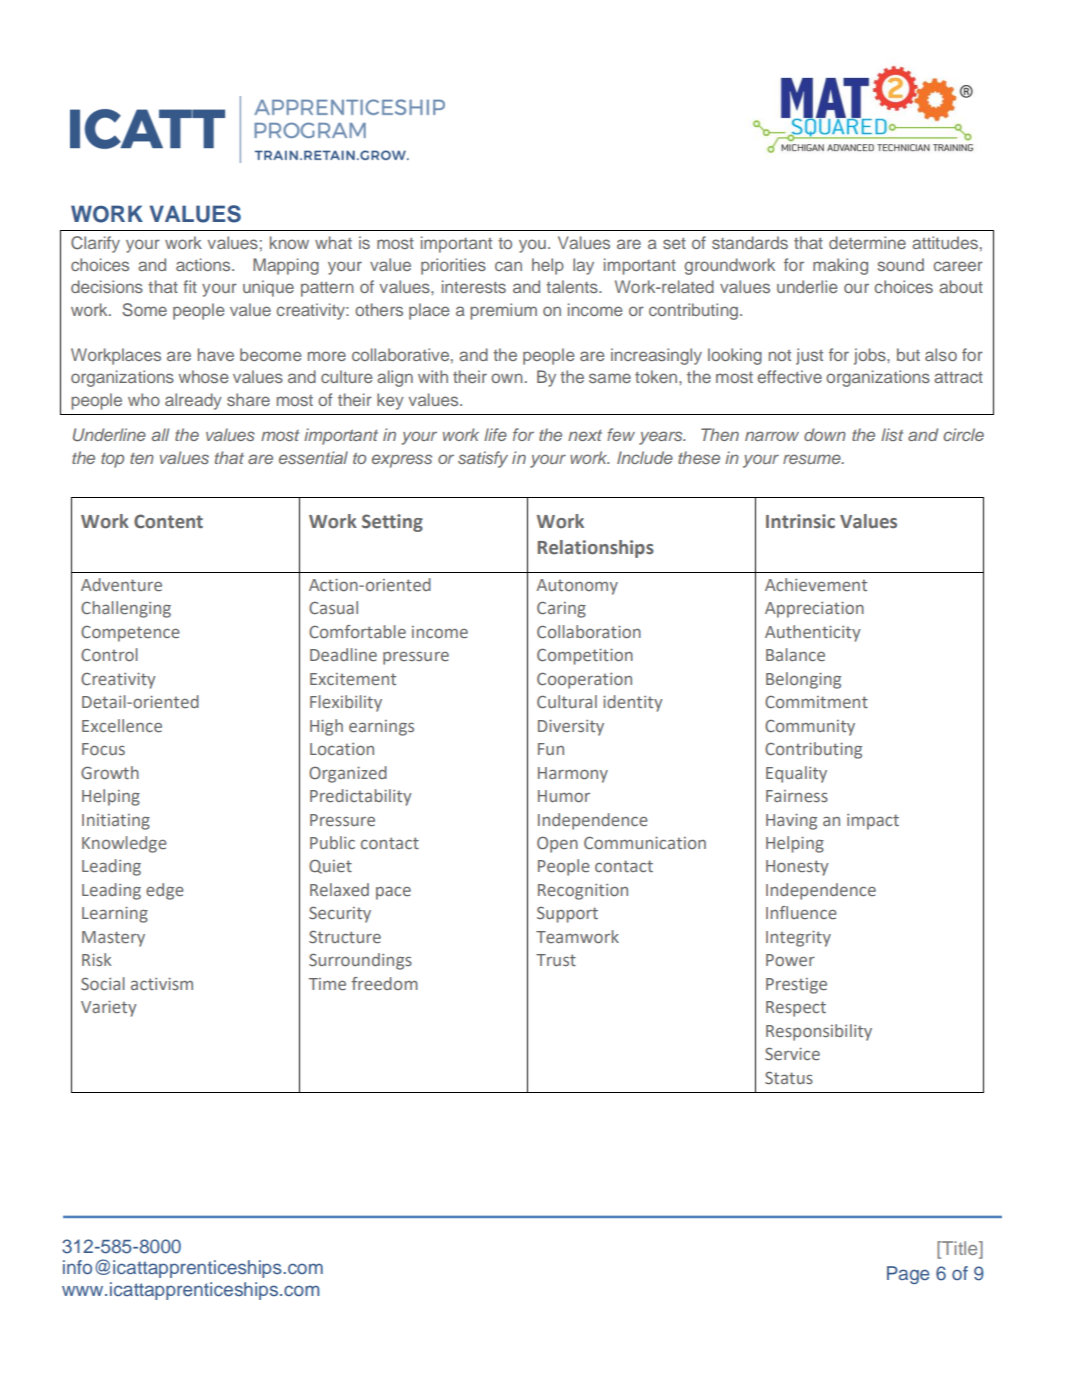 This image has width=1070, height=1384. I want to click on Respect, so click(796, 1009).
